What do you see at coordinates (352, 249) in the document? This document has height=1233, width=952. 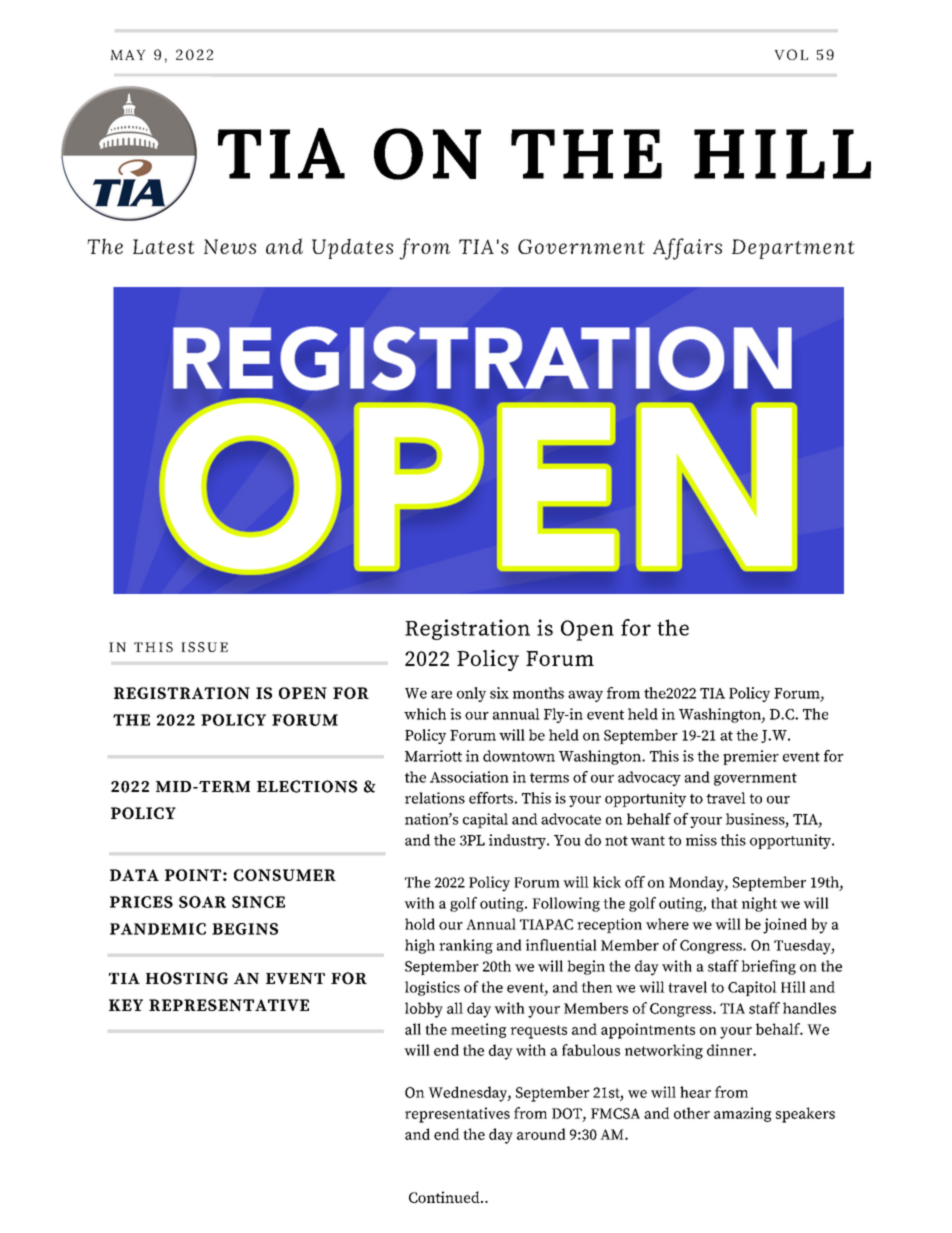 I see `Updates` at bounding box center [352, 249].
